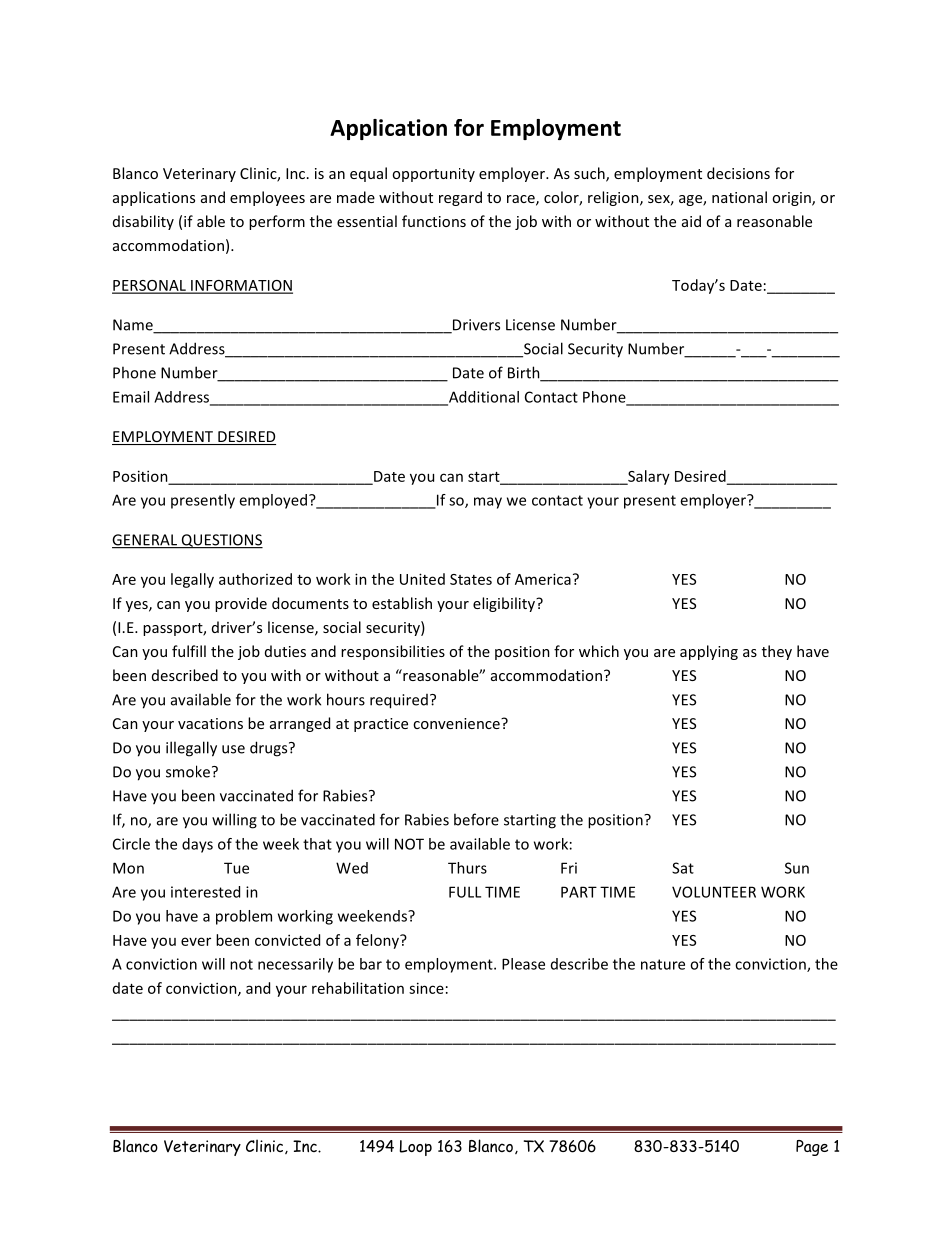  I want to click on Loop, so click(415, 1148).
